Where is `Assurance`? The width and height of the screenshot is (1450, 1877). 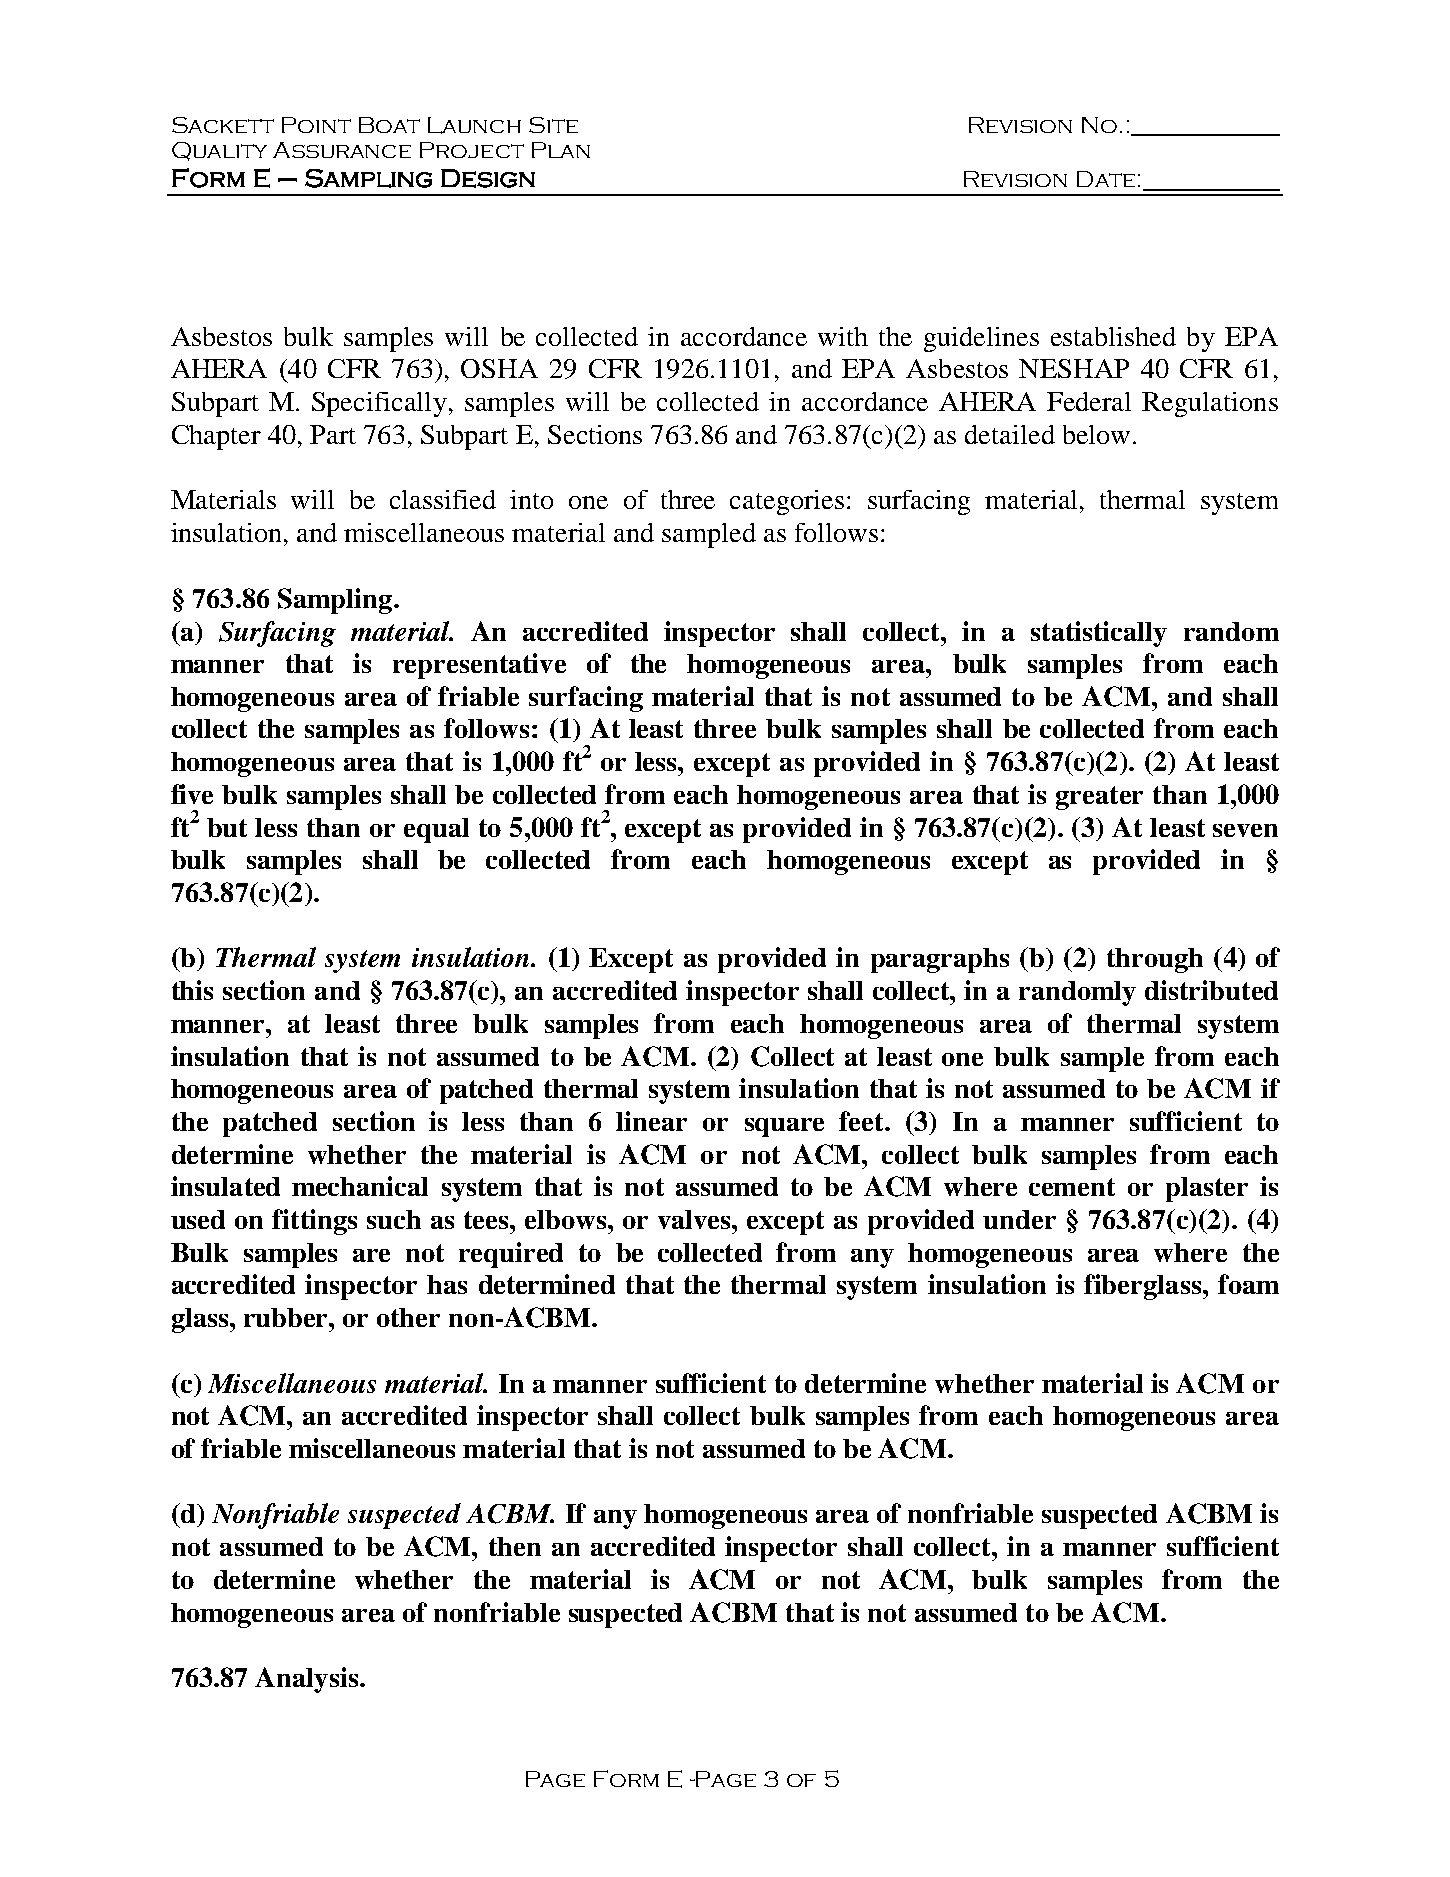
Assurance is located at coordinates (342, 150).
